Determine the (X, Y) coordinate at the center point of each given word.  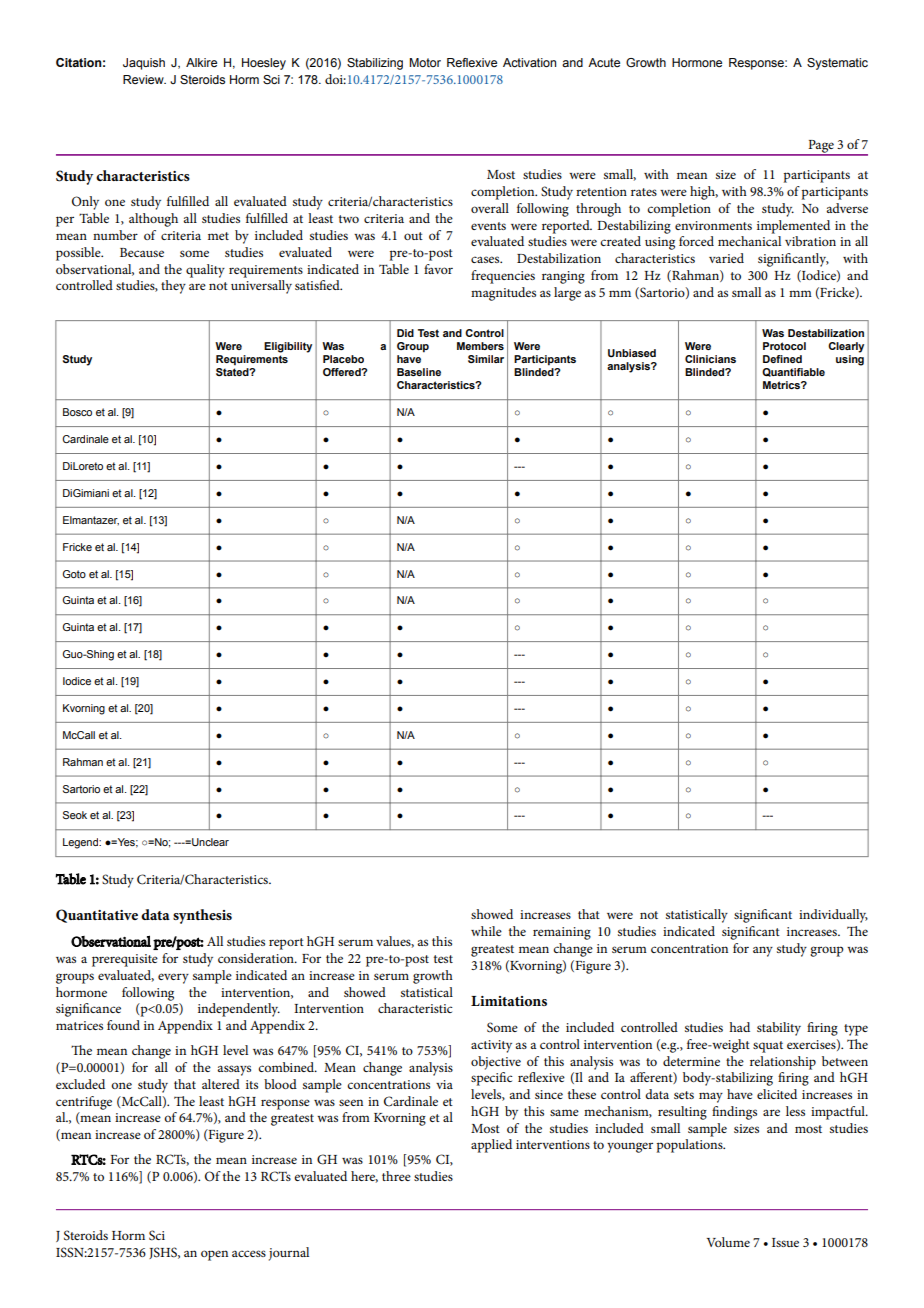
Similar (486, 359)
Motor (425, 62)
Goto (74, 574)
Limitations (509, 1001)
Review (144, 79)
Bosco (77, 412)
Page (821, 147)
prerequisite (125, 960)
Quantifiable (793, 372)
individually (833, 916)
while (486, 931)
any (763, 951)
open (214, 1255)
